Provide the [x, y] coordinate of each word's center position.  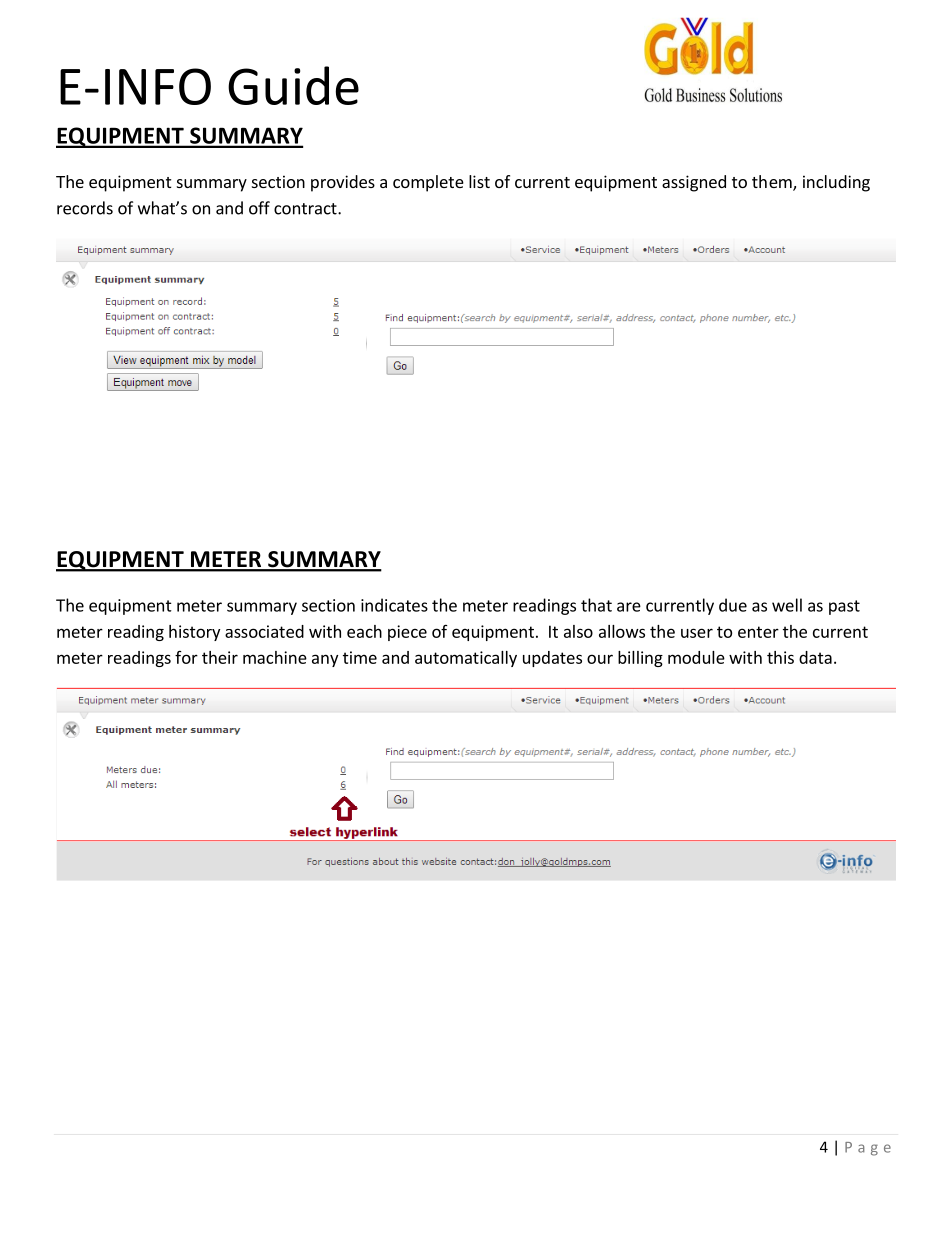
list [479, 181]
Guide [293, 85]
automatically [466, 659]
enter [758, 632]
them [773, 183]
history [194, 633]
